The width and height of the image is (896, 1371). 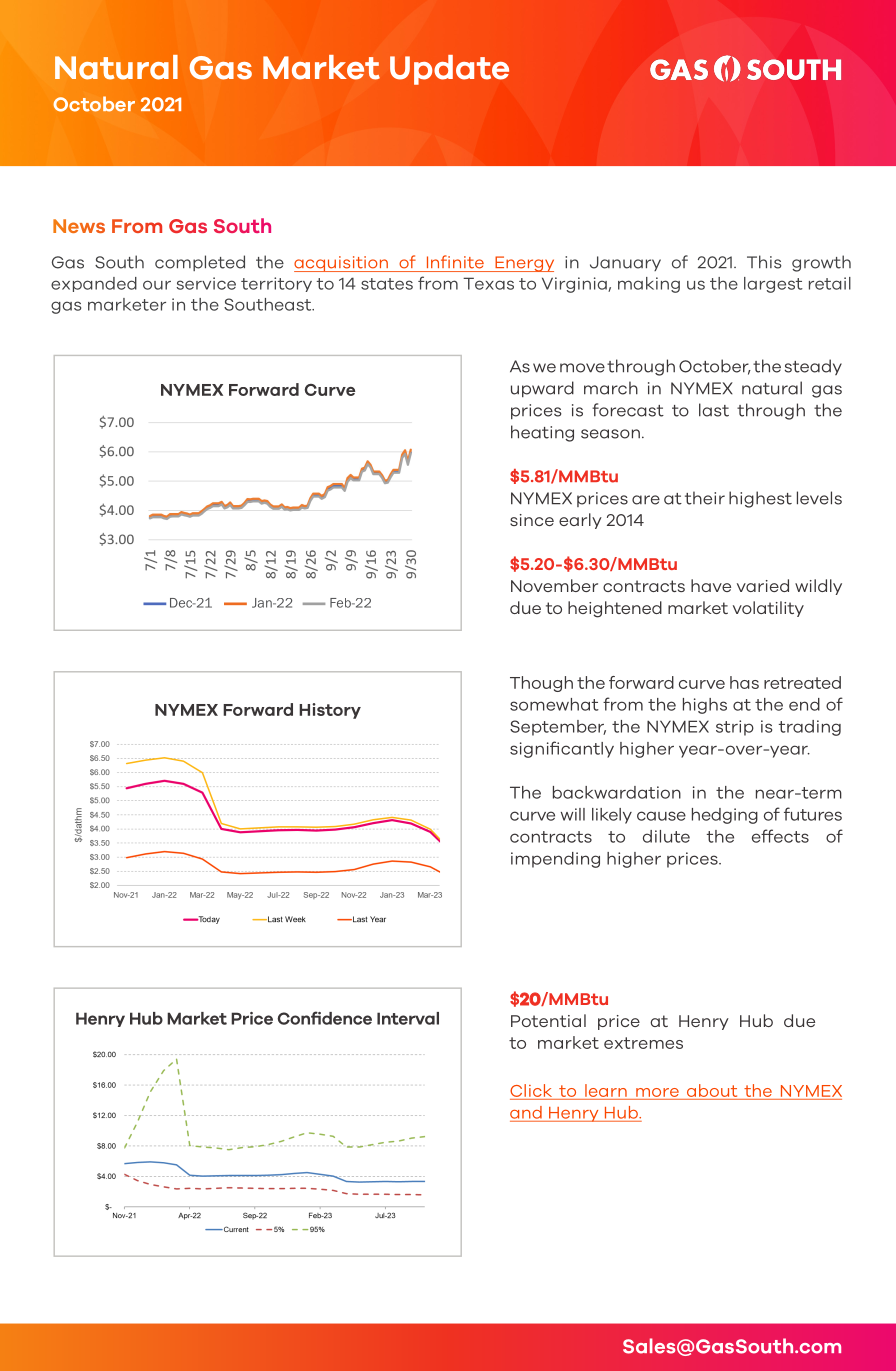 I want to click on our, so click(x=157, y=285).
